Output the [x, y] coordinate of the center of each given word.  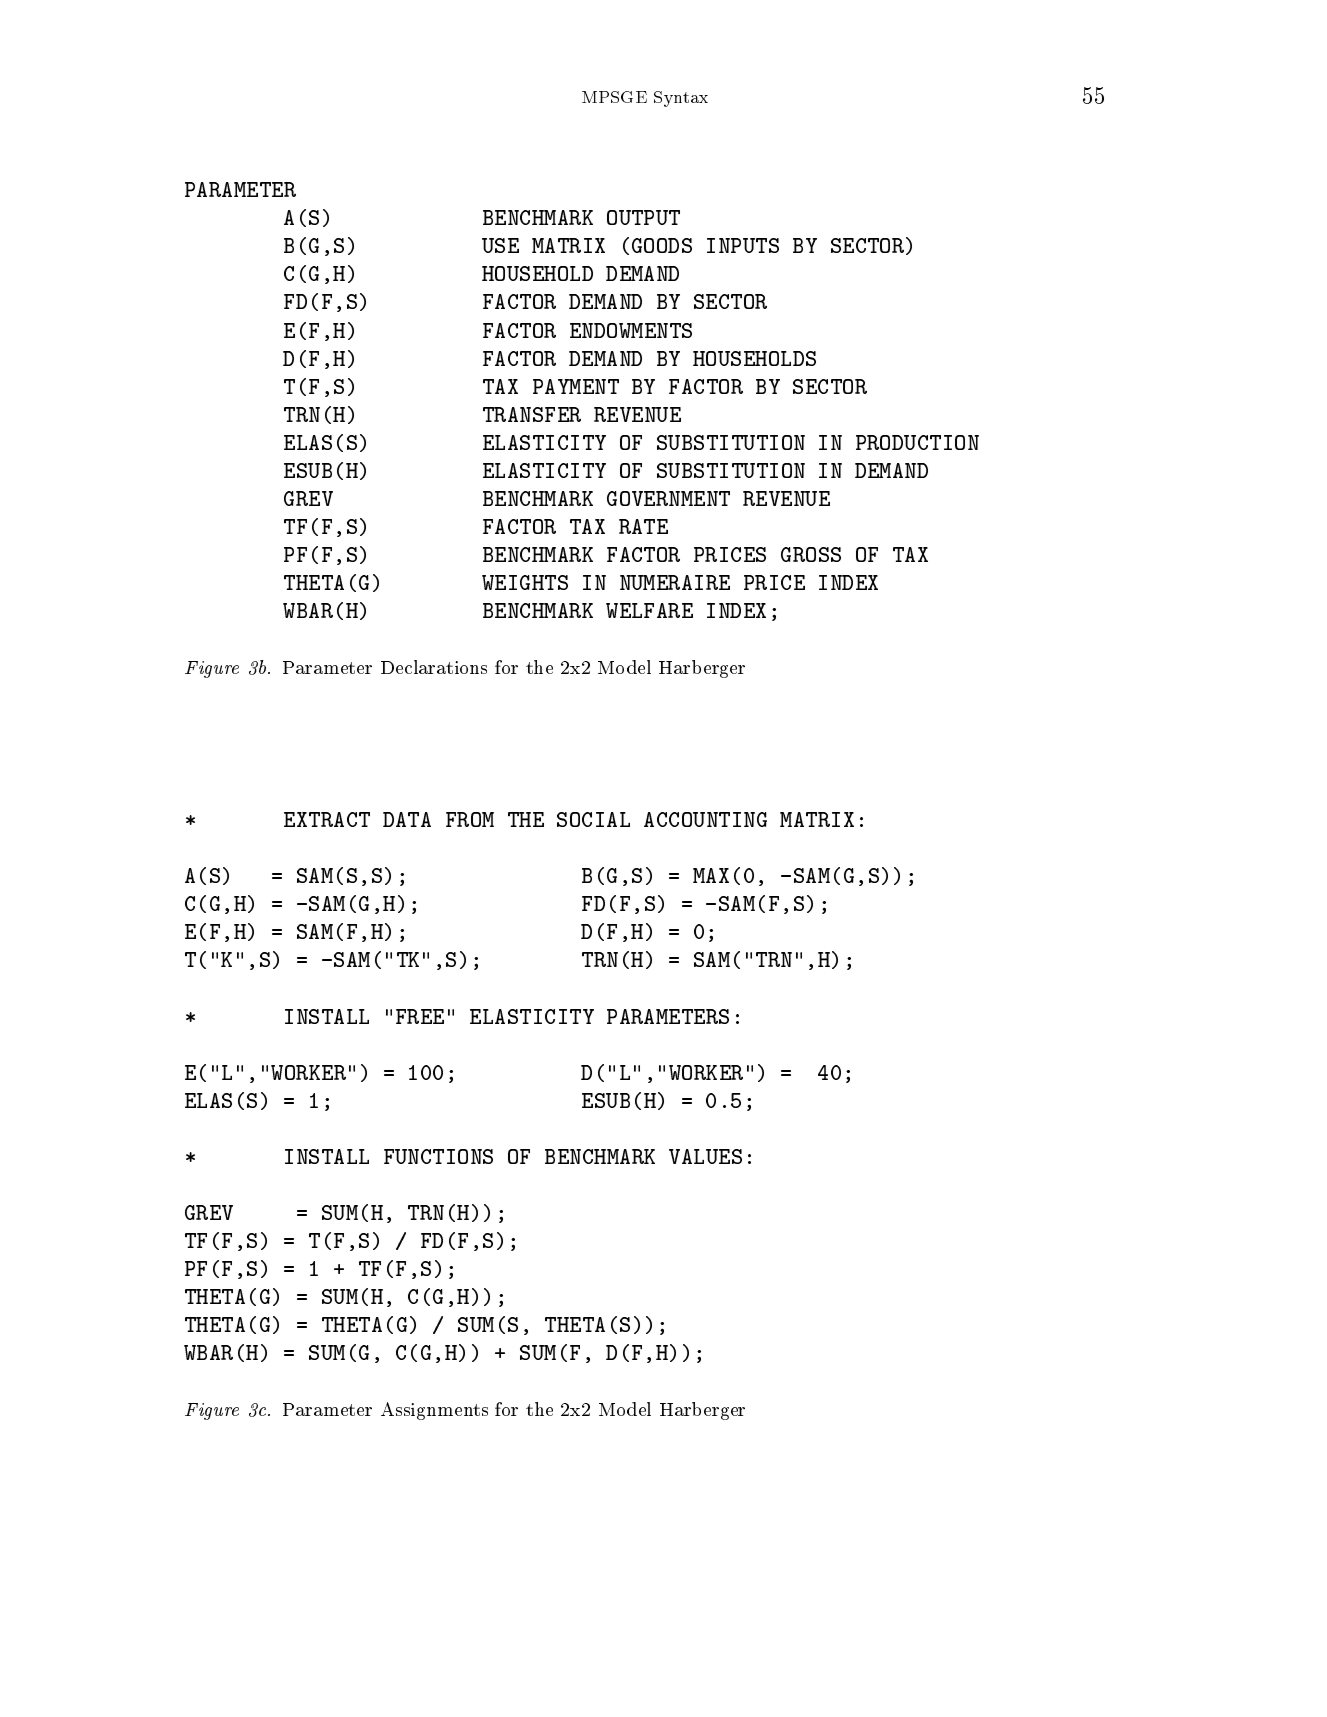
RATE [643, 526]
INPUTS [743, 245]
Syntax [681, 99]
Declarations [434, 667]
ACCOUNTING [705, 819]
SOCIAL [593, 819]
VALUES [705, 1156]
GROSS [811, 554]
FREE [420, 1016]
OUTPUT [643, 217]
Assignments [434, 1411]
